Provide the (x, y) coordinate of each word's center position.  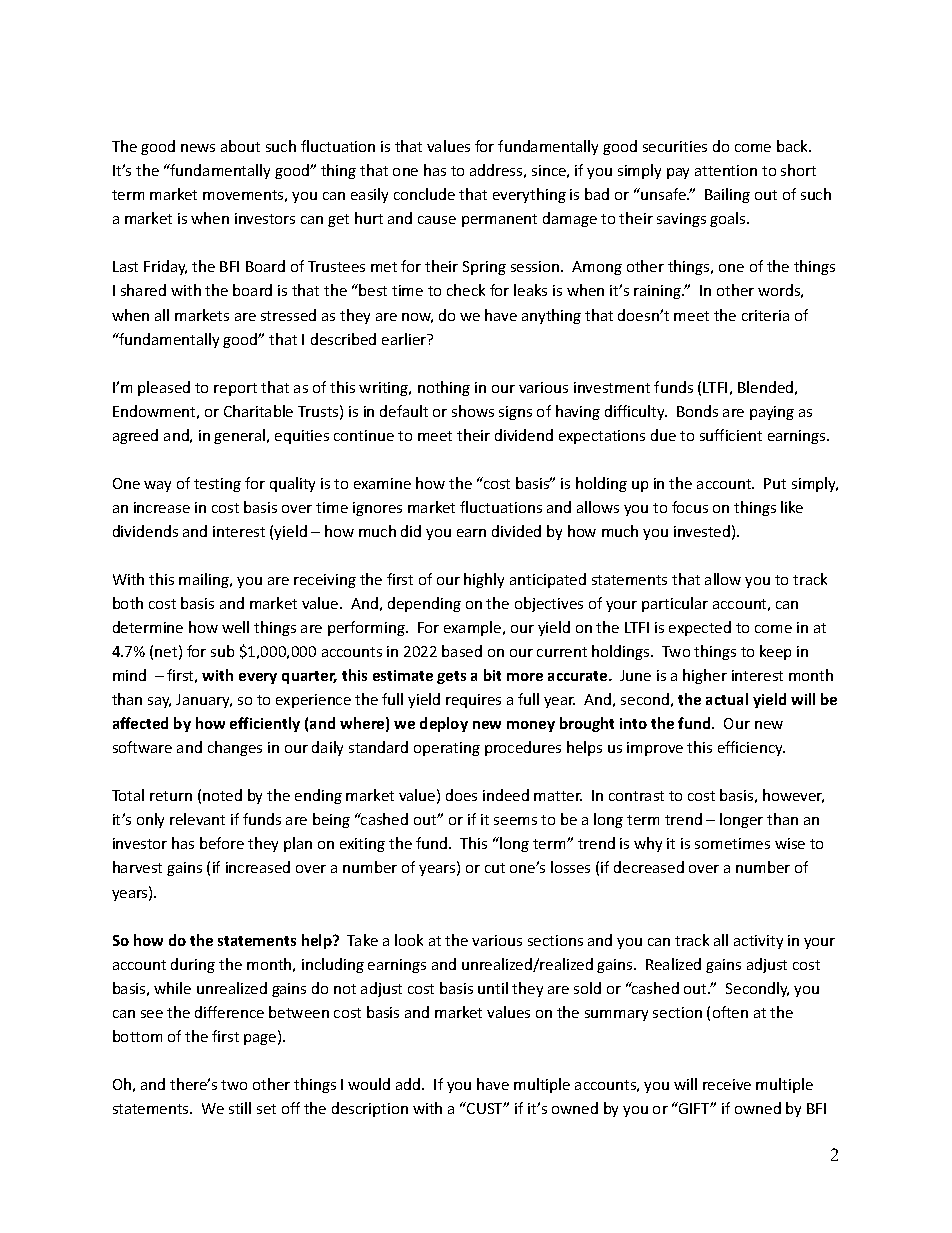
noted (222, 795)
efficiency (751, 748)
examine (382, 483)
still (240, 1108)
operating (447, 749)
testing (217, 485)
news (198, 148)
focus (690, 507)
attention (726, 170)
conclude (424, 194)
